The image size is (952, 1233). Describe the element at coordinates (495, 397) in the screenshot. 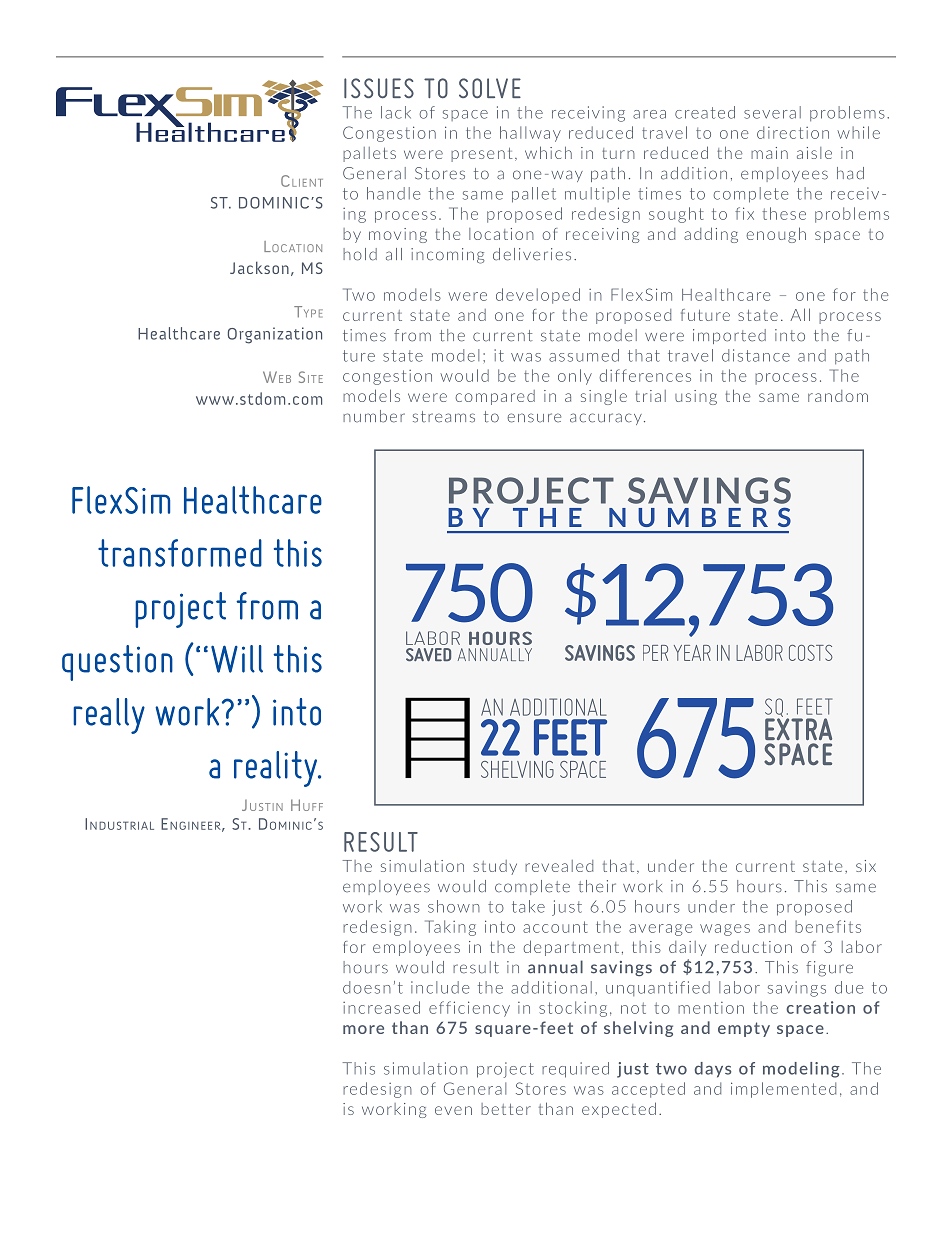

I see `compared` at that location.
